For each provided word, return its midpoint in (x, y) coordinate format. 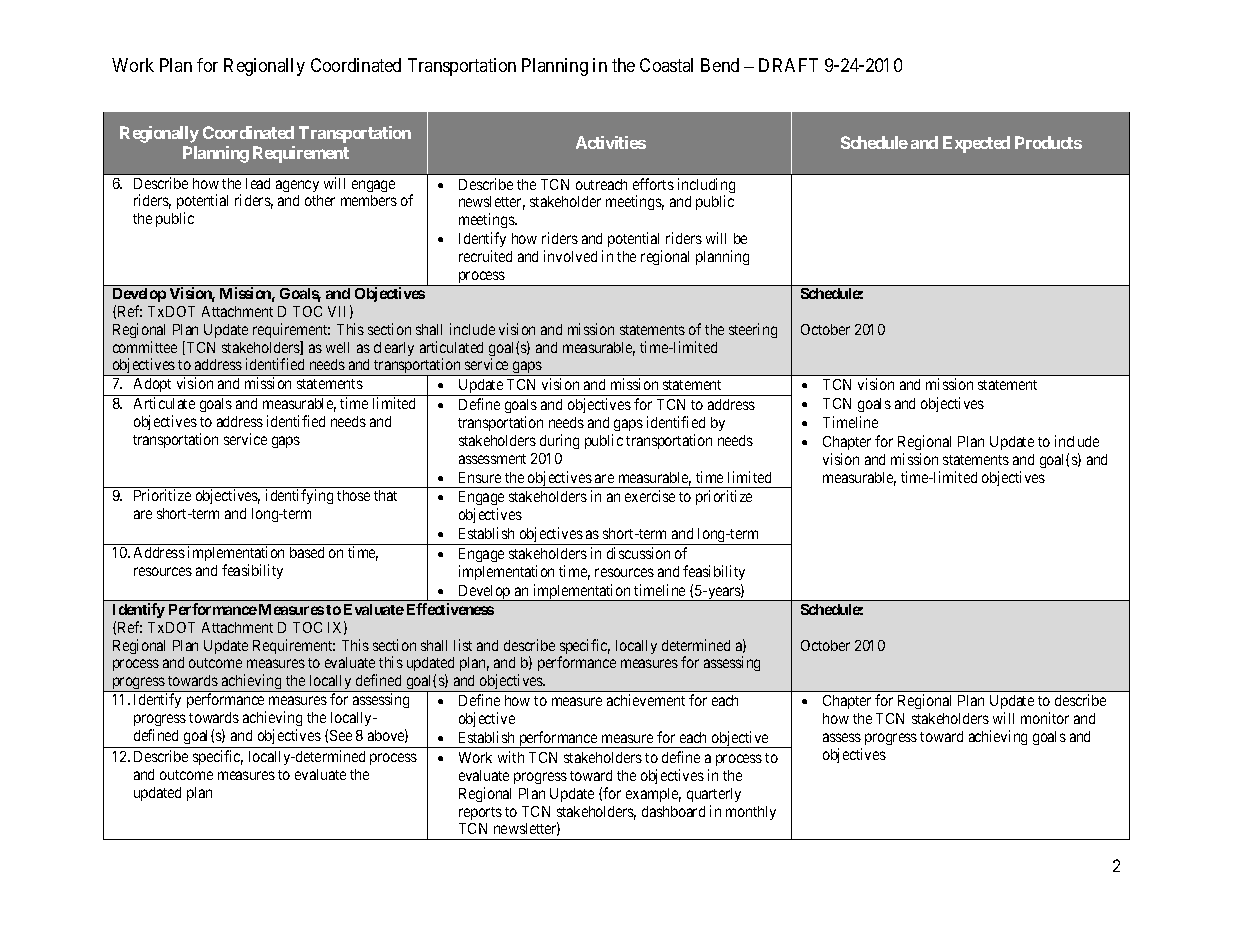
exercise (650, 496)
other (320, 200)
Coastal (666, 65)
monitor (1045, 718)
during (559, 441)
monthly (751, 813)
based (307, 552)
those (353, 495)
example (653, 795)
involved (570, 256)
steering (753, 330)
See (341, 735)
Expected (976, 144)
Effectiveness (450, 609)
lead (258, 183)
